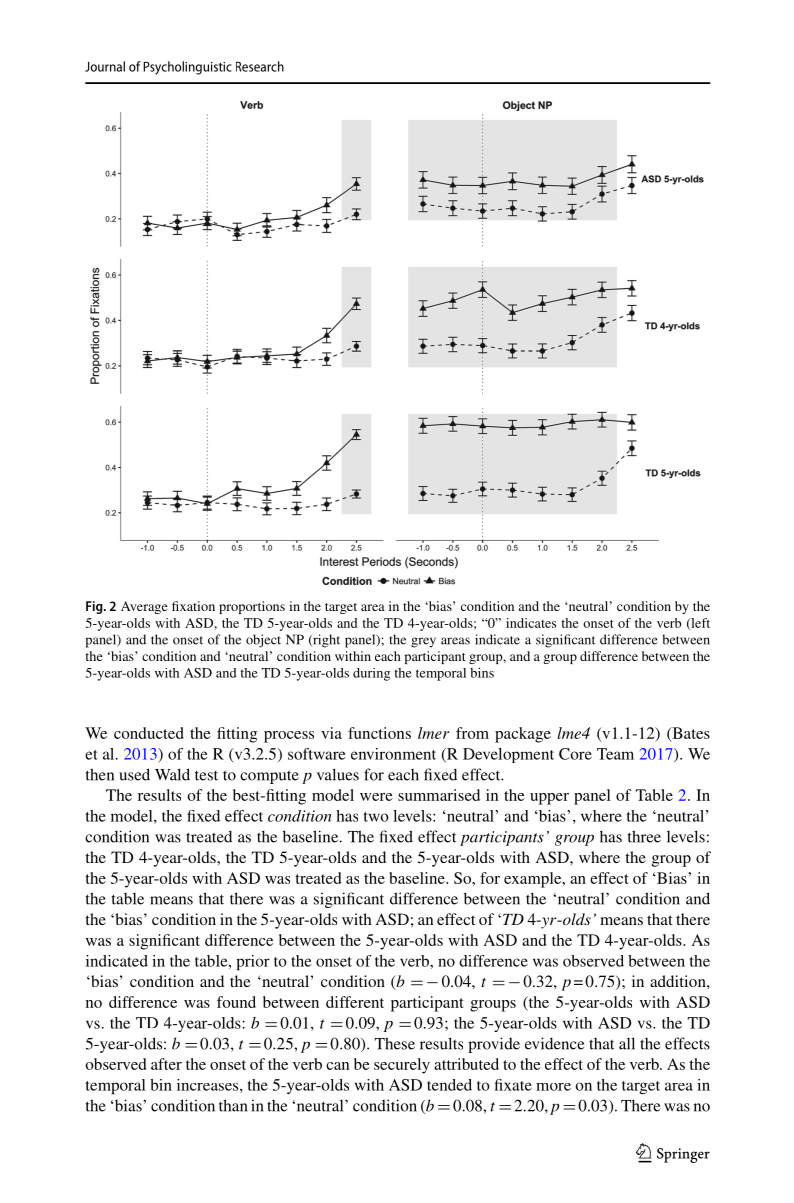 The height and width of the page is (1203, 794). I want to click on after, so click(166, 1064).
